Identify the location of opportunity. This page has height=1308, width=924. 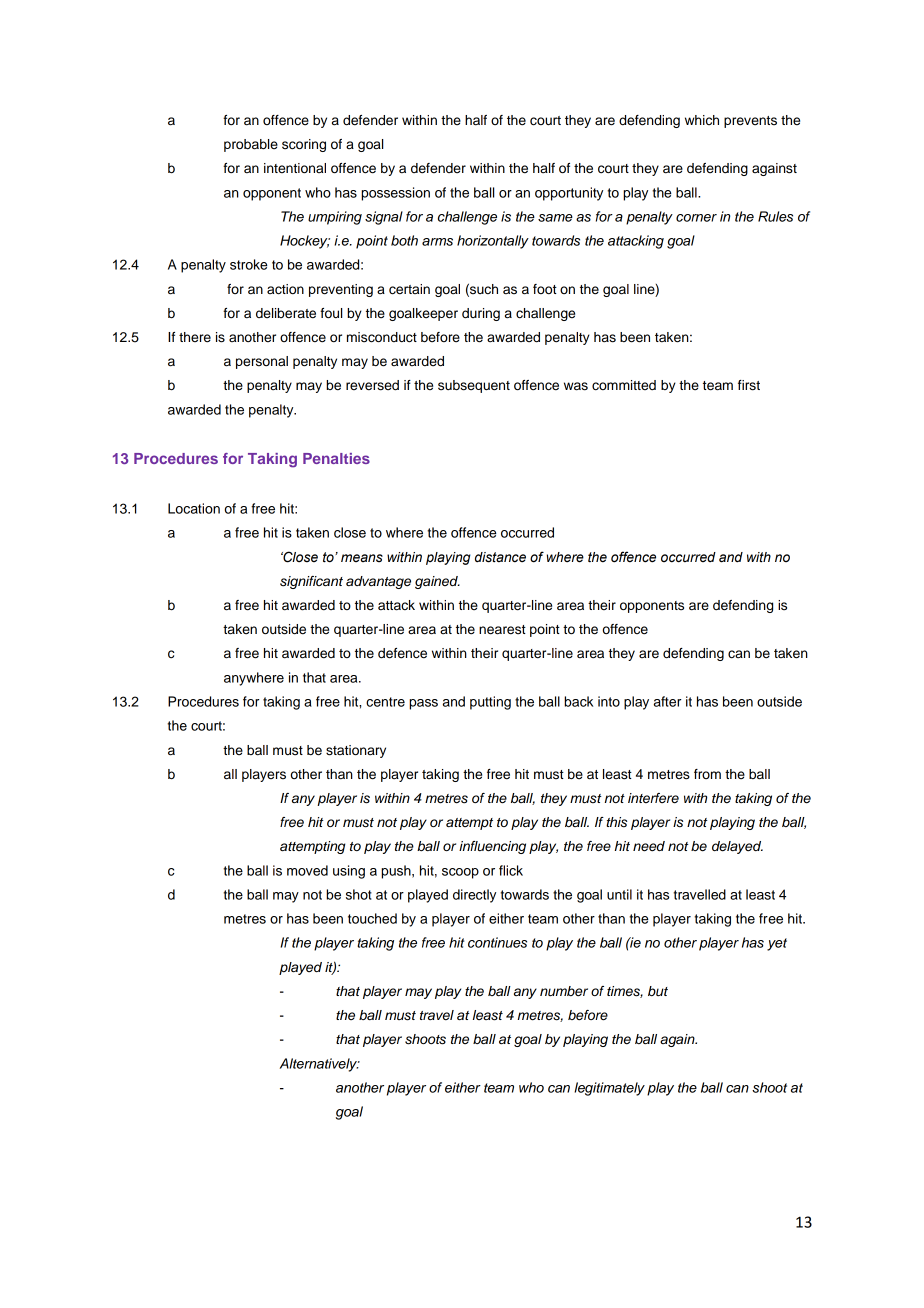
(569, 194).
